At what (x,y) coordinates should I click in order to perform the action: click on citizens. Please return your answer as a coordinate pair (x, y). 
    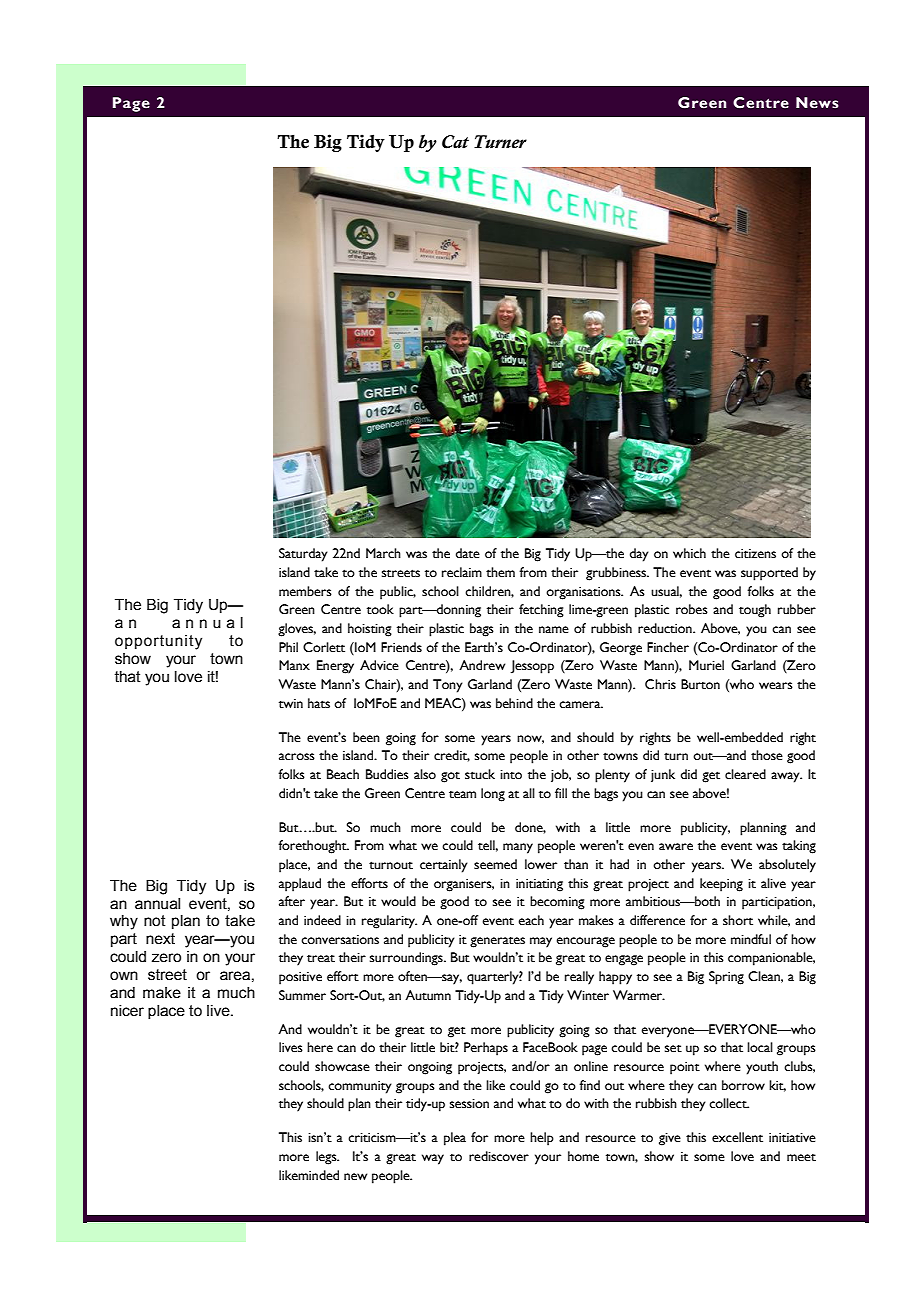
    Looking at the image, I should click on (755, 554).
